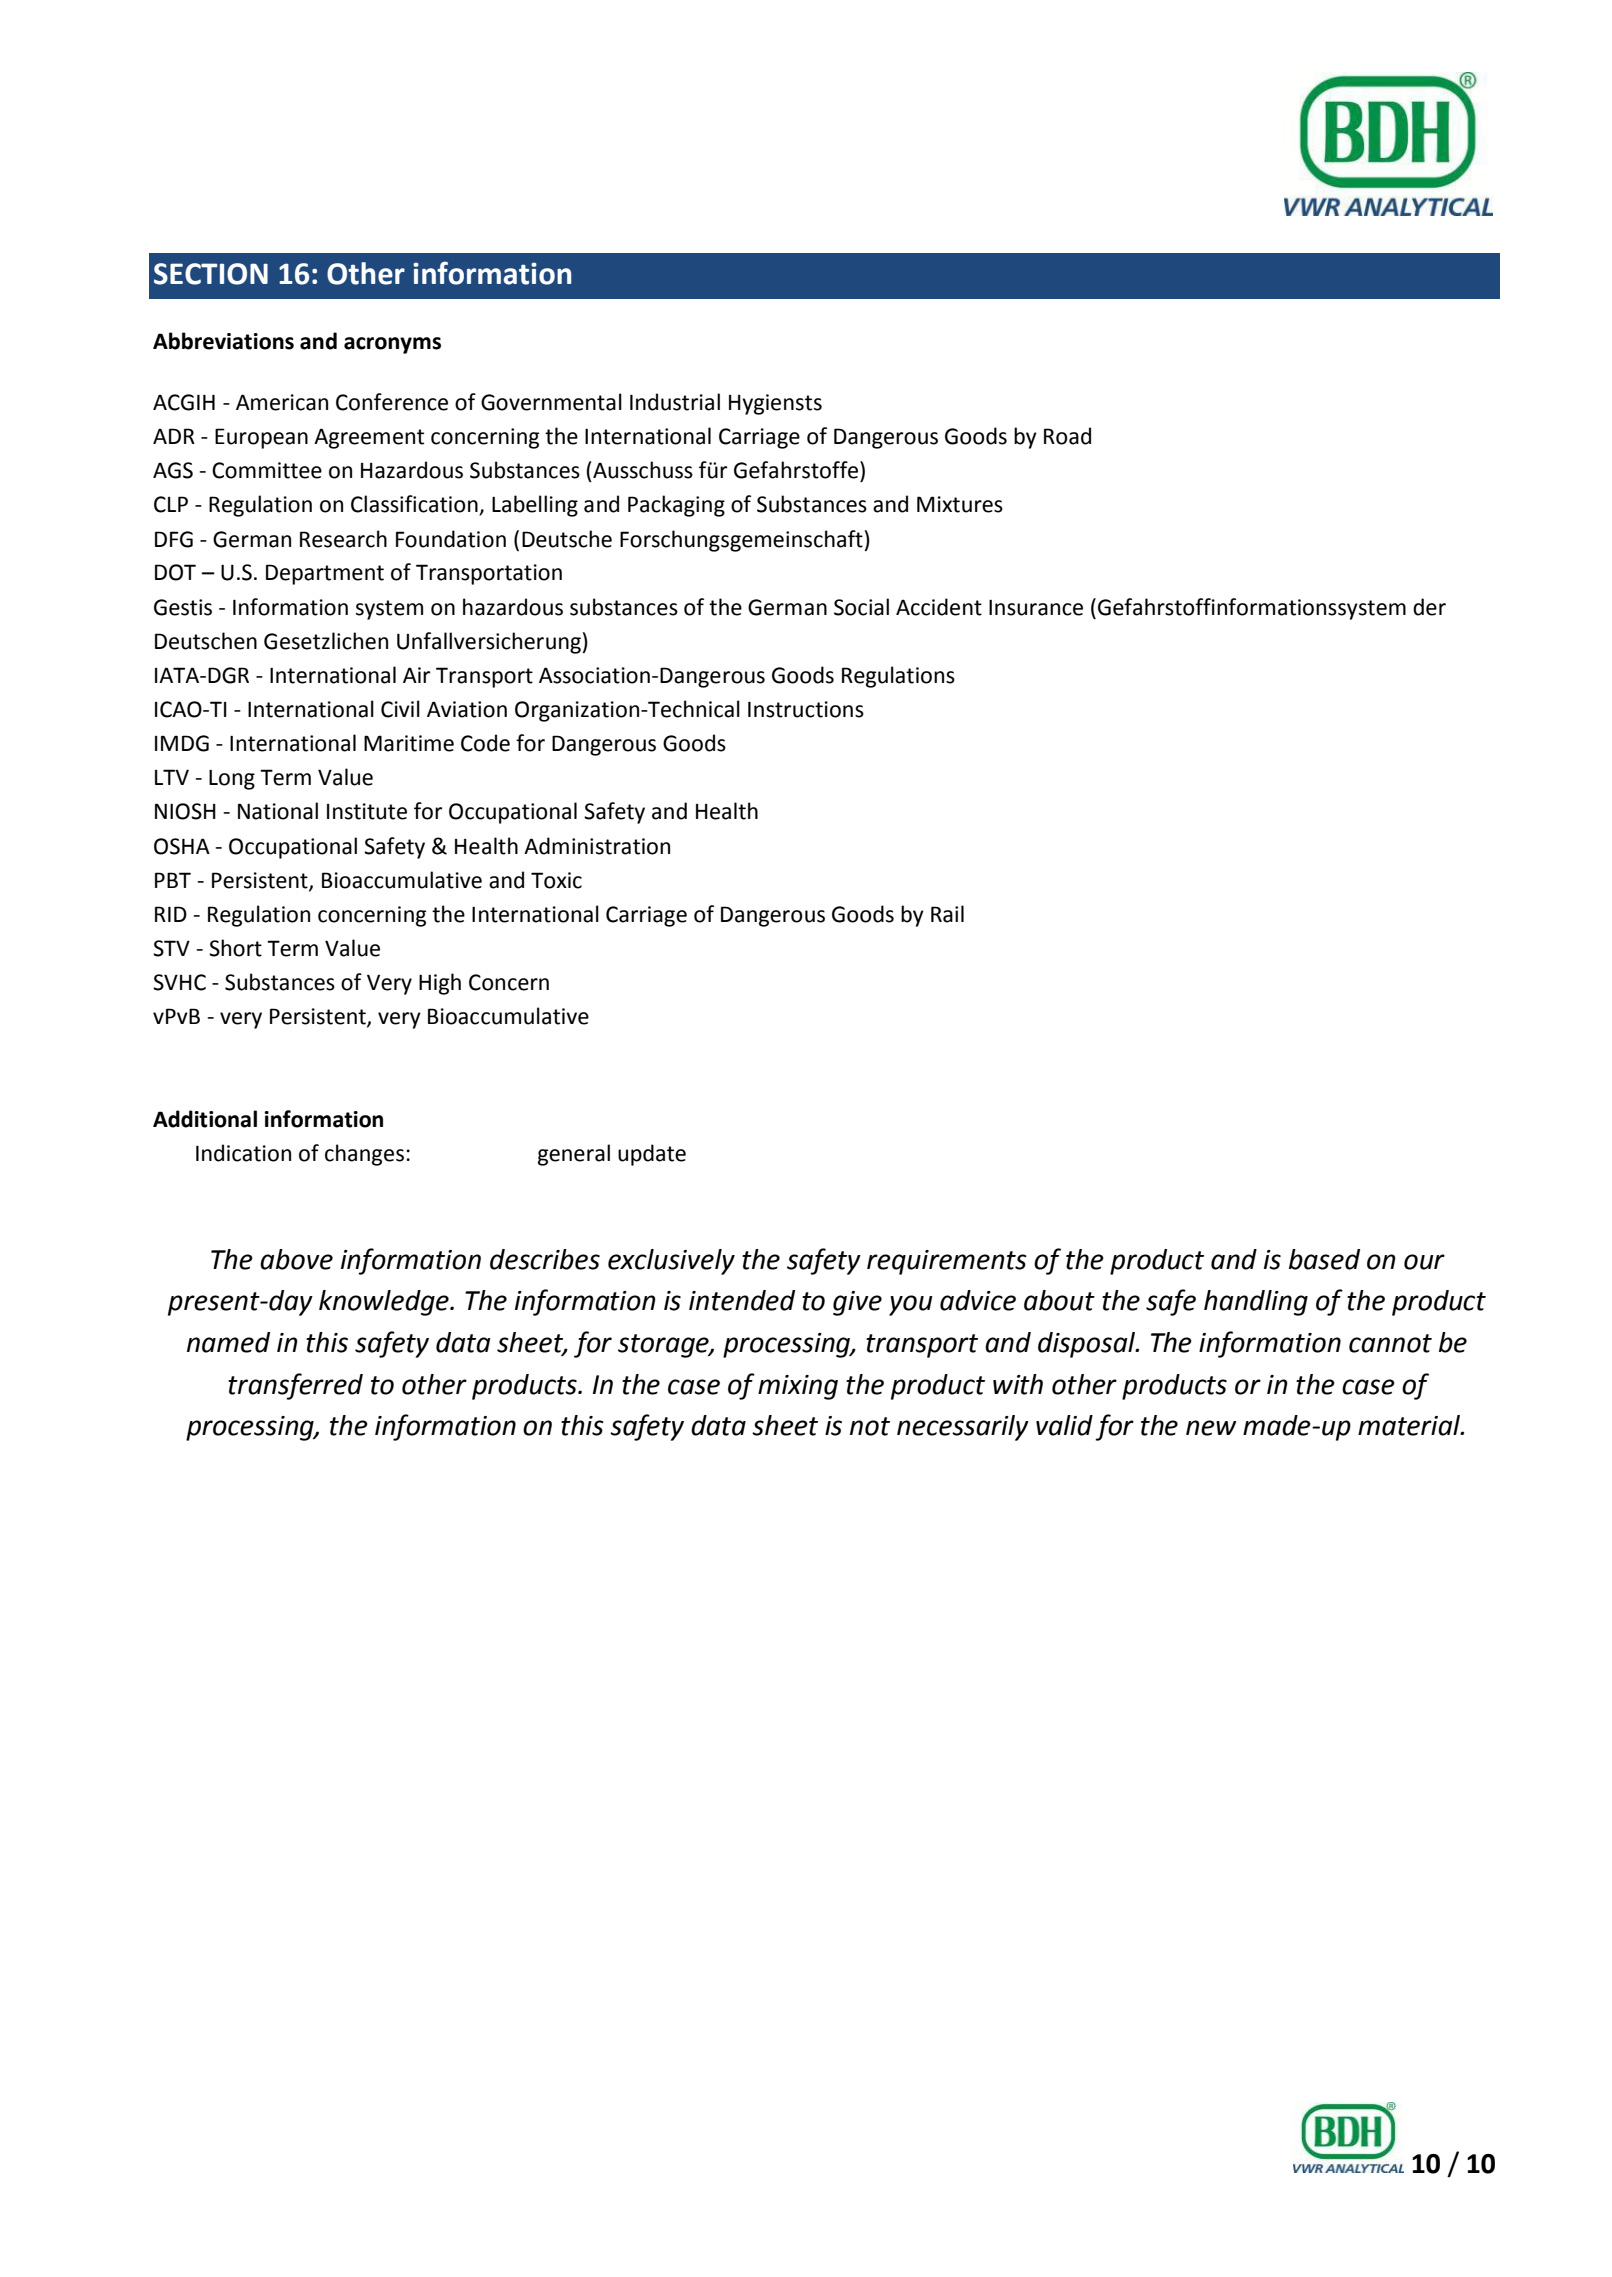 The height and width of the screenshot is (2277, 1612). What do you see at coordinates (392, 345) in the screenshot?
I see `acronyms` at bounding box center [392, 345].
